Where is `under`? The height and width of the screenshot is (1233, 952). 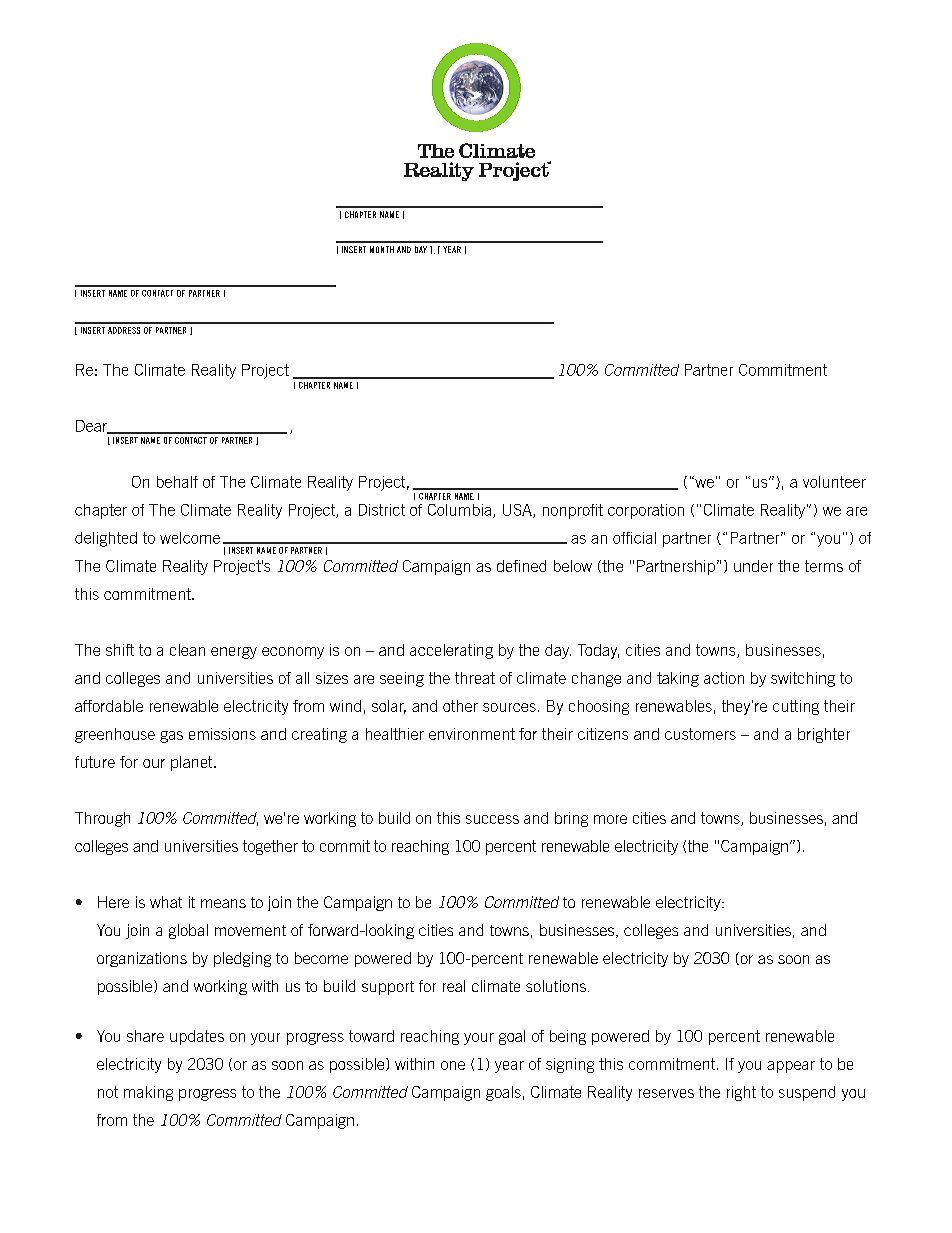 under is located at coordinates (753, 566).
